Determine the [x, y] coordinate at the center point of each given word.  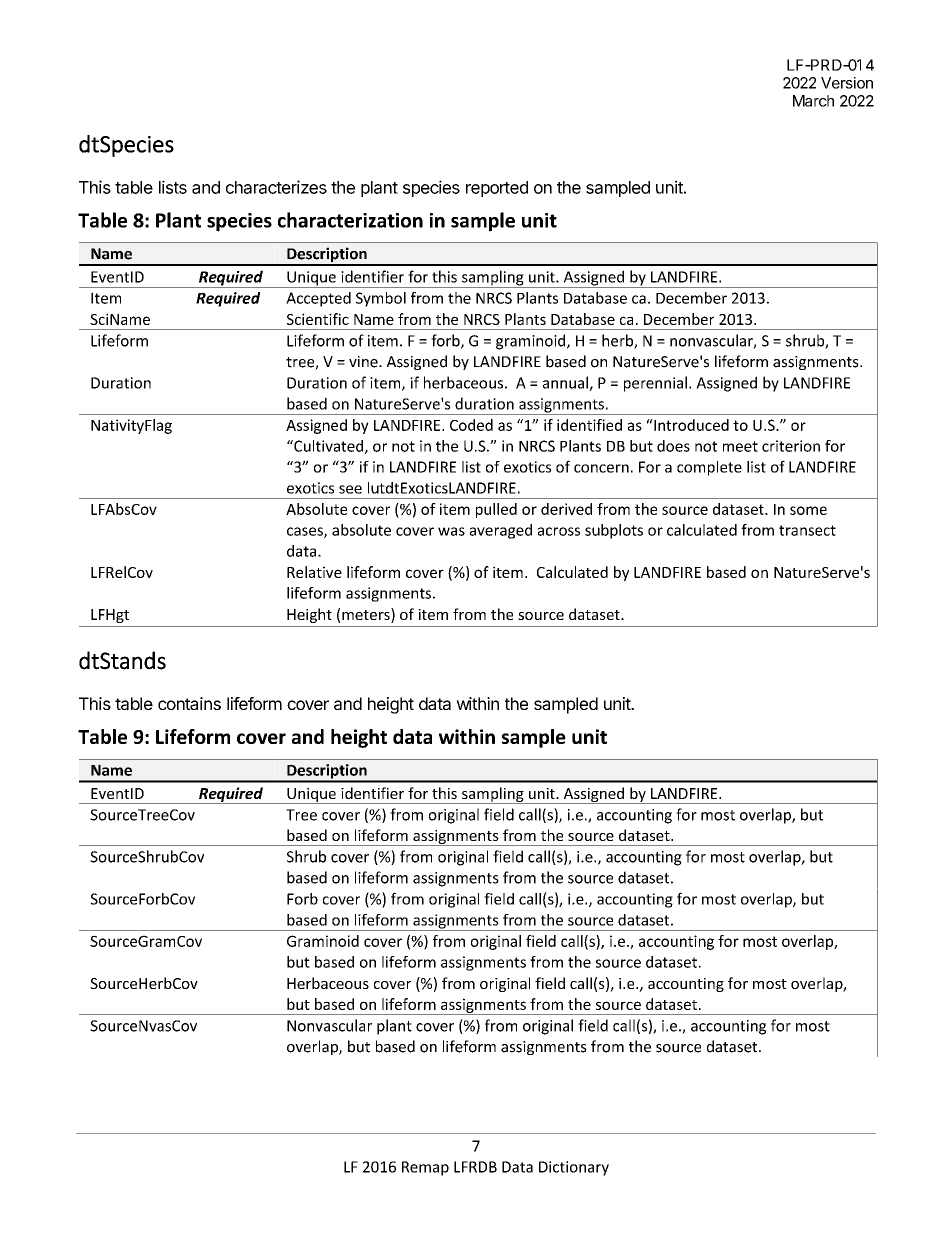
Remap [425, 1168]
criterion [791, 446]
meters [367, 615]
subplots [614, 531]
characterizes [276, 187]
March [813, 101]
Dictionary [574, 1168]
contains [189, 703]
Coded [471, 425]
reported [497, 189]
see [350, 489]
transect [807, 530]
